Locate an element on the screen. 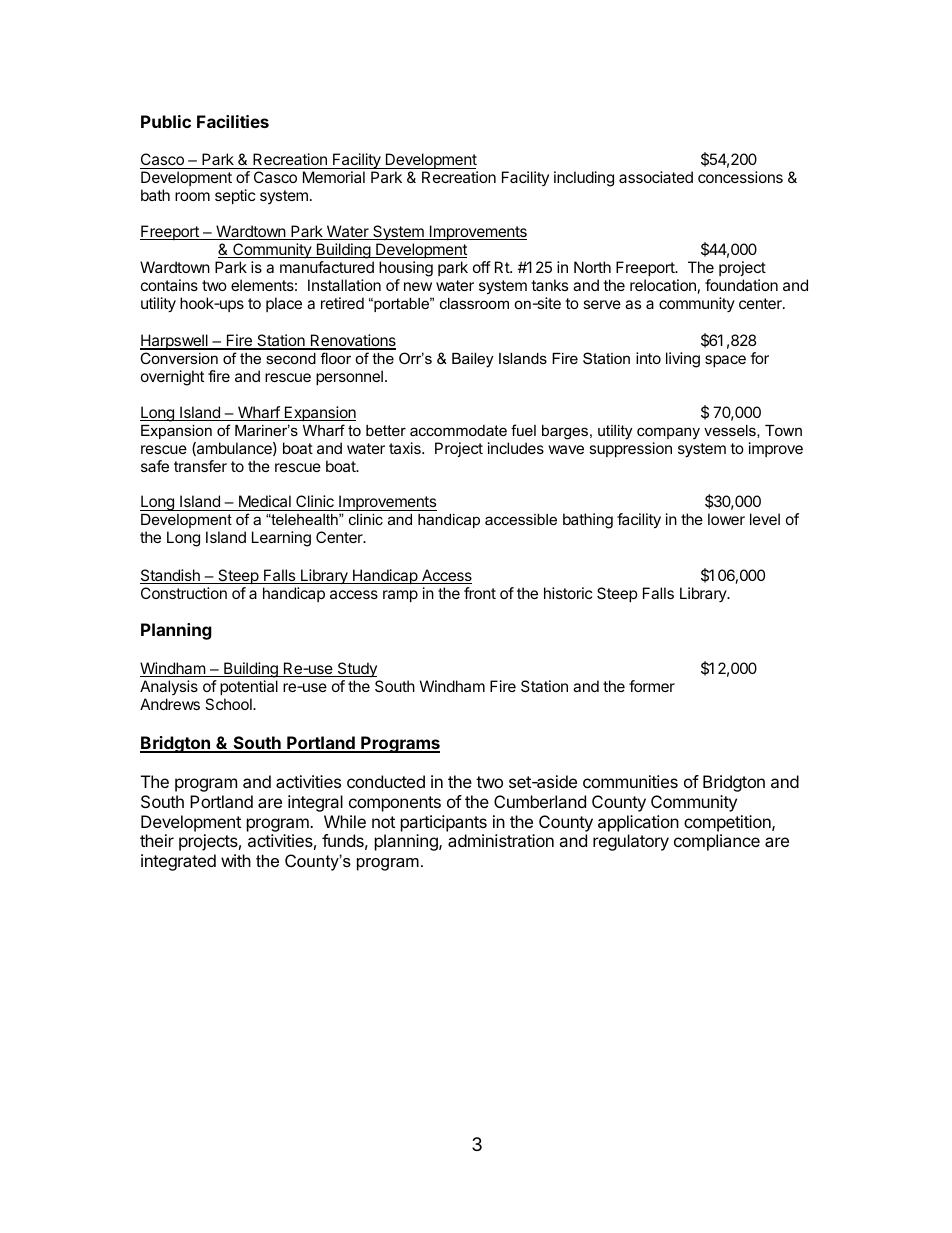 Image resolution: width=952 pixels, height=1233 pixels. off is located at coordinates (482, 267).
